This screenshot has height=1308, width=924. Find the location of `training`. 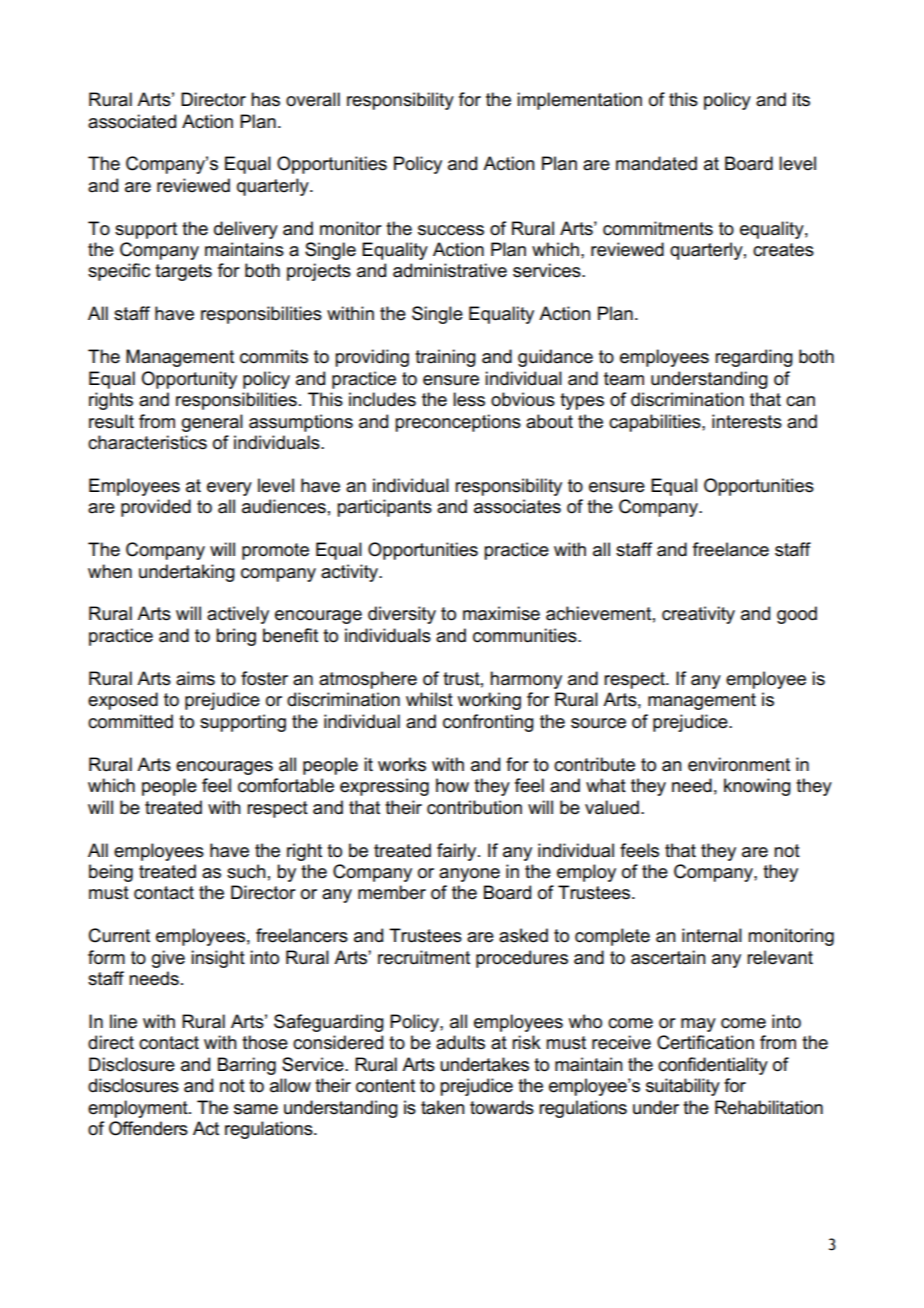

training is located at coordinates (445, 358).
